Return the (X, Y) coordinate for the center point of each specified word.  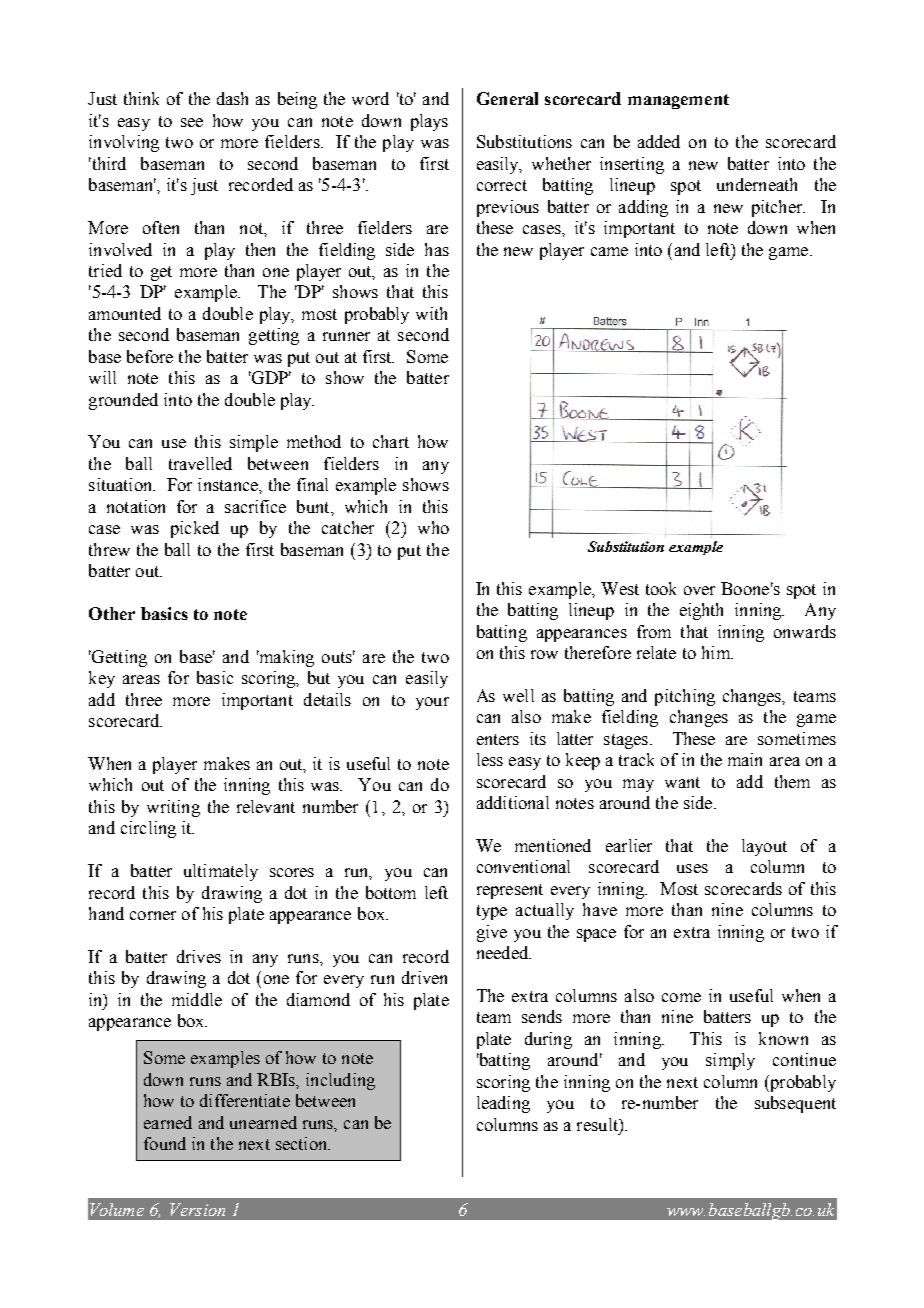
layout (764, 847)
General (507, 98)
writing (173, 808)
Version (197, 1209)
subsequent (795, 1104)
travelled (200, 463)
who (433, 527)
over (699, 590)
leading (503, 1104)
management (678, 101)
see (192, 122)
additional (513, 802)
